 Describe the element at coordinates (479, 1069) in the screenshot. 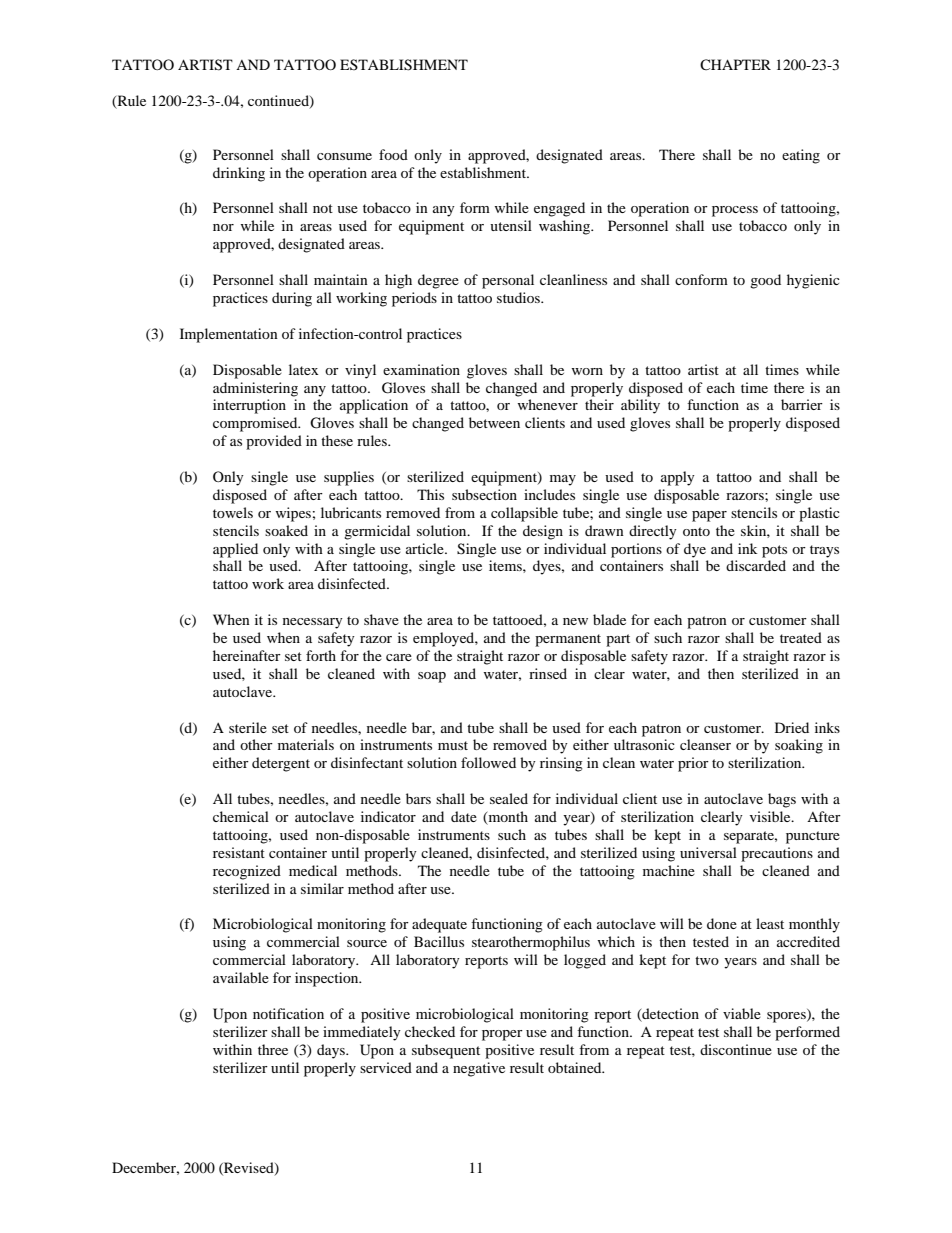

I see `negative` at that location.
